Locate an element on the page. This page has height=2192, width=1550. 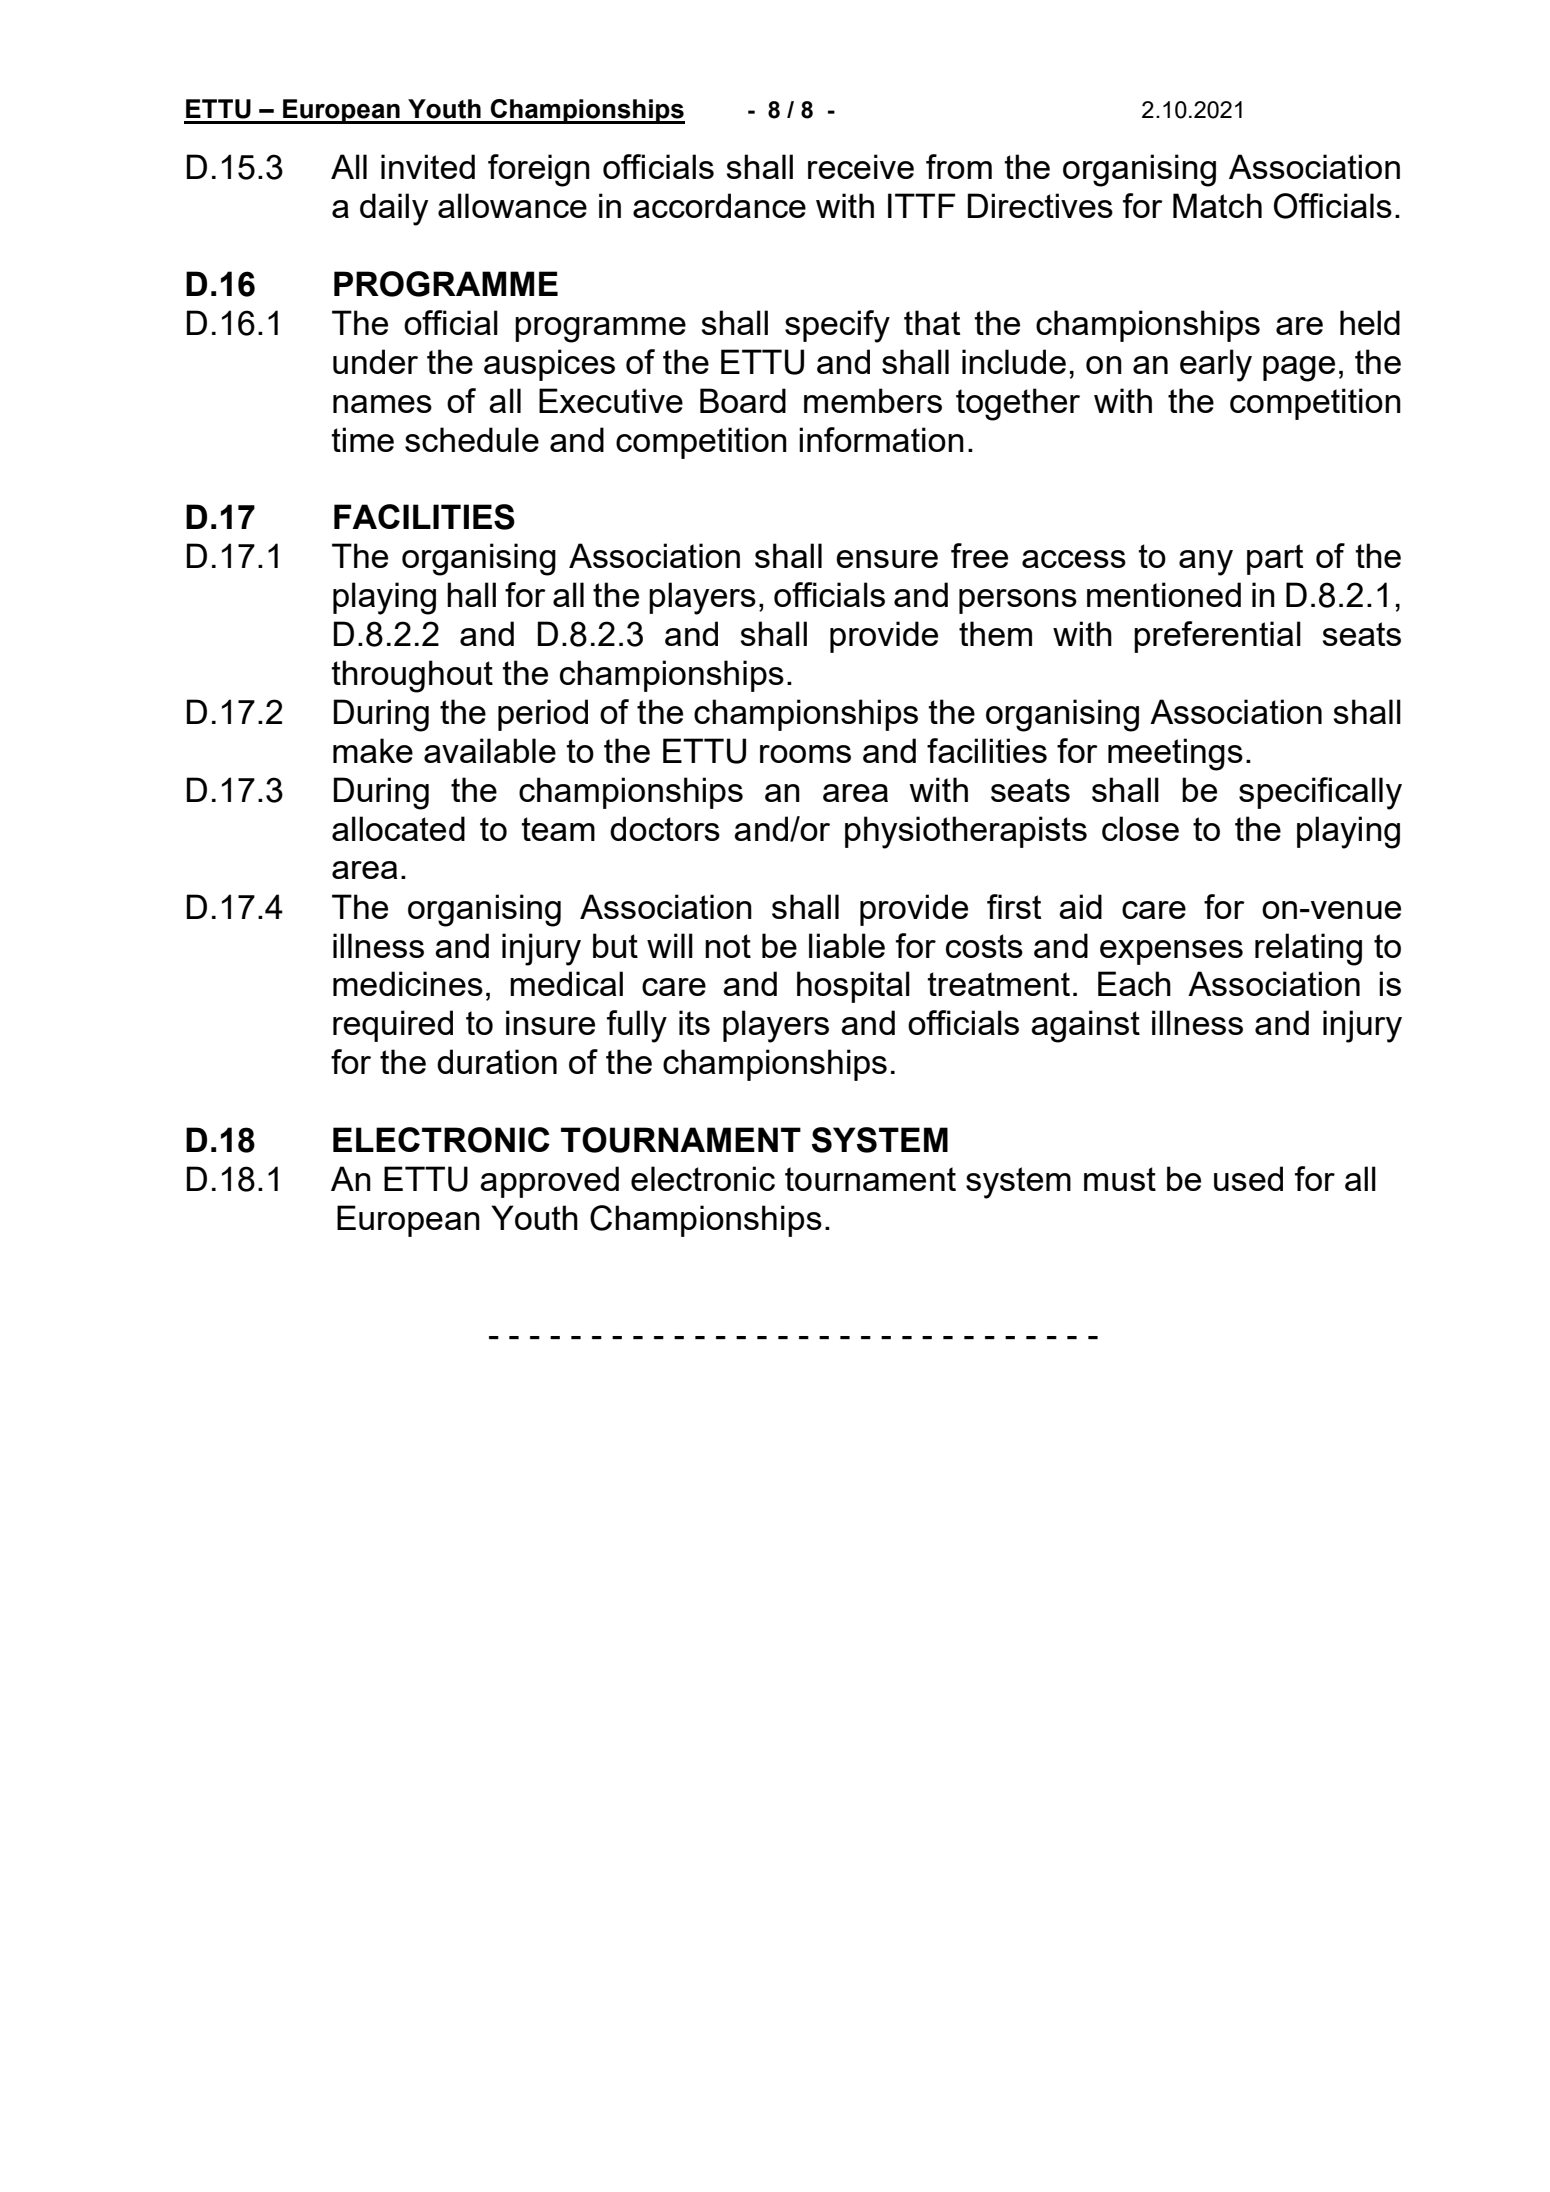
information is located at coordinates (881, 439).
